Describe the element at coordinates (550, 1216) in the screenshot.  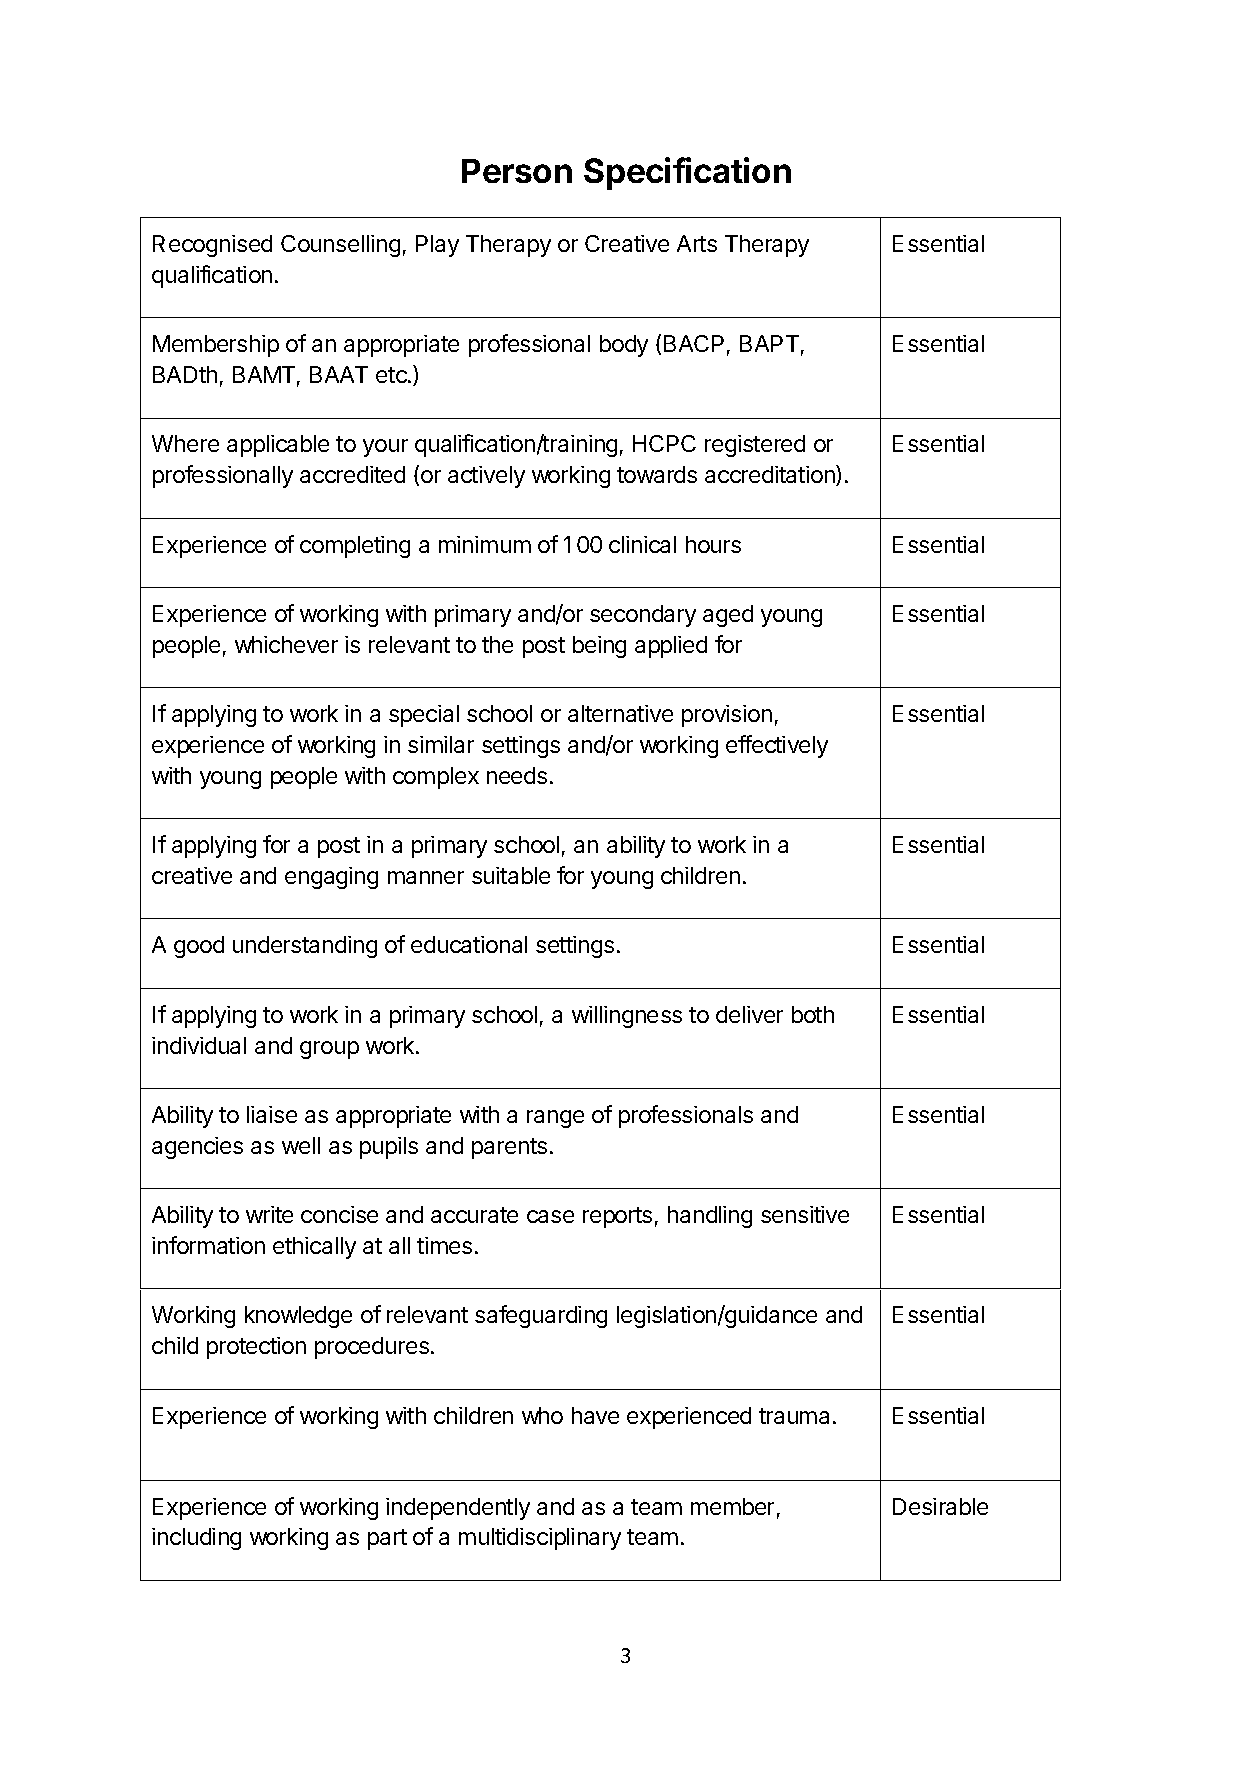
I see `case` at that location.
